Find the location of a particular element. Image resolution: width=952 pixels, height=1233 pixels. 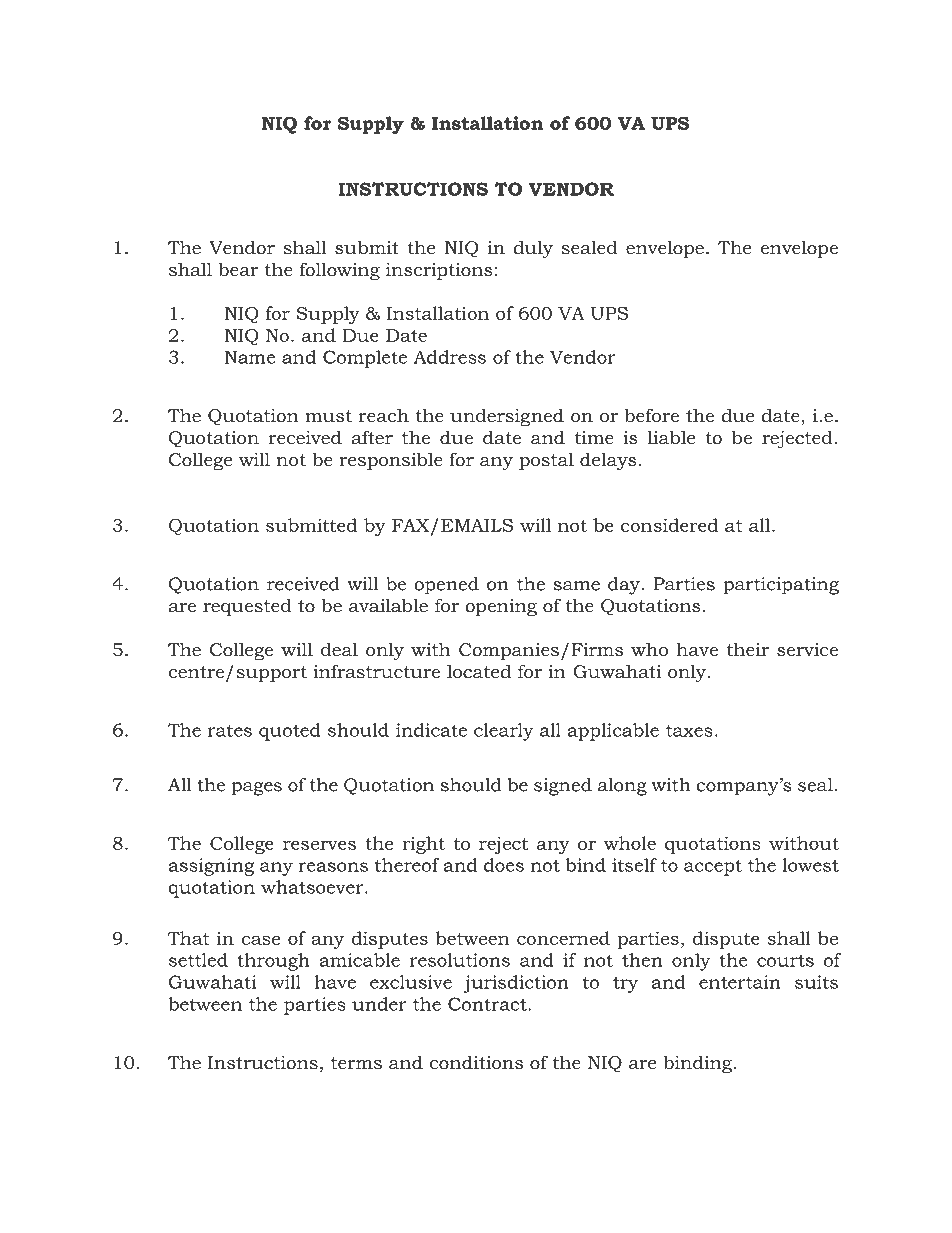

participating is located at coordinates (781, 586).
